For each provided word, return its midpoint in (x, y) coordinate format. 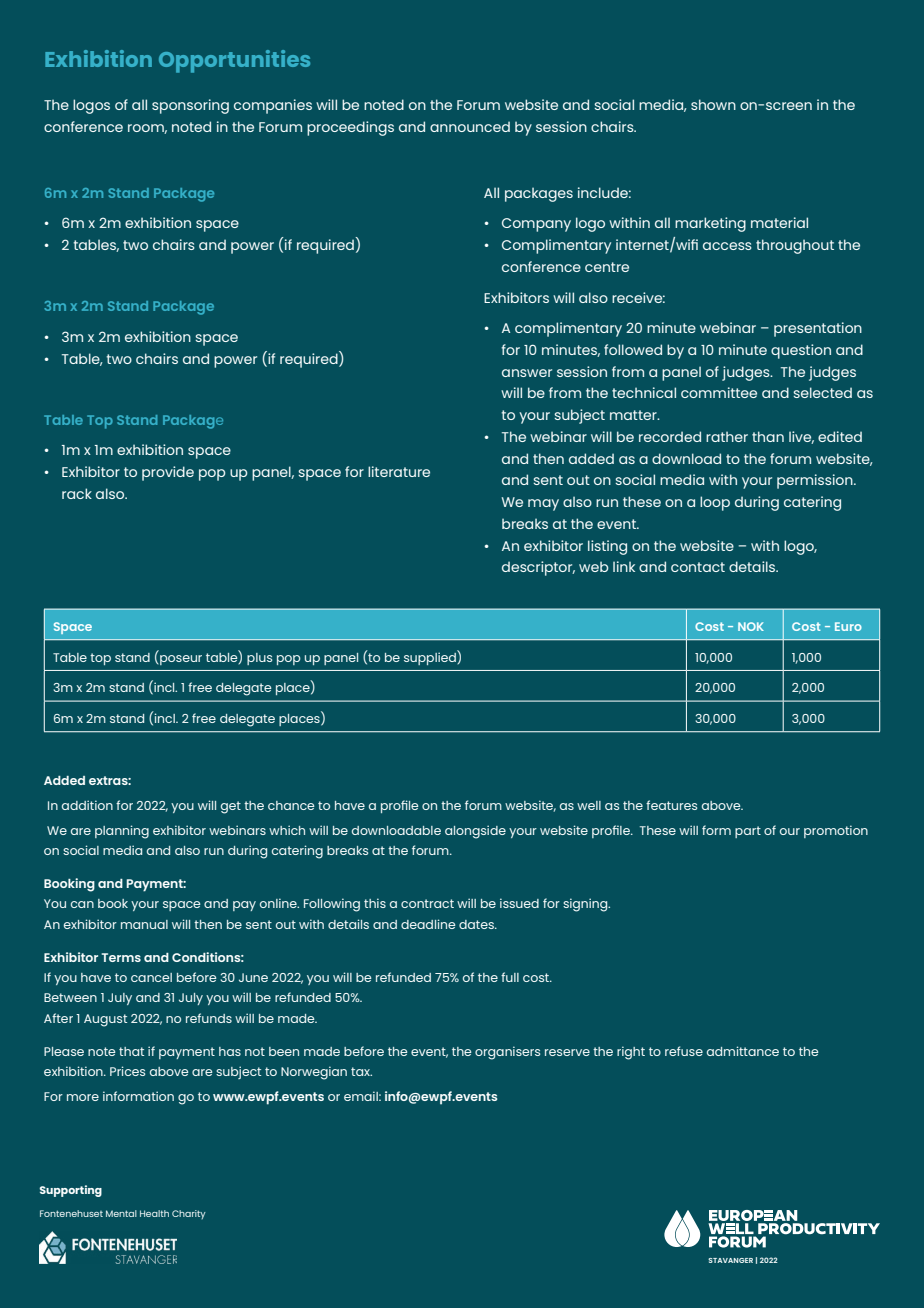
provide (168, 473)
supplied (431, 657)
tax (361, 1071)
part (748, 832)
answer (527, 373)
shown (713, 104)
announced (470, 126)
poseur (181, 660)
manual (144, 924)
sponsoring (190, 106)
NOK (751, 626)
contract (427, 903)
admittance (743, 1051)
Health (154, 1213)
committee (719, 392)
